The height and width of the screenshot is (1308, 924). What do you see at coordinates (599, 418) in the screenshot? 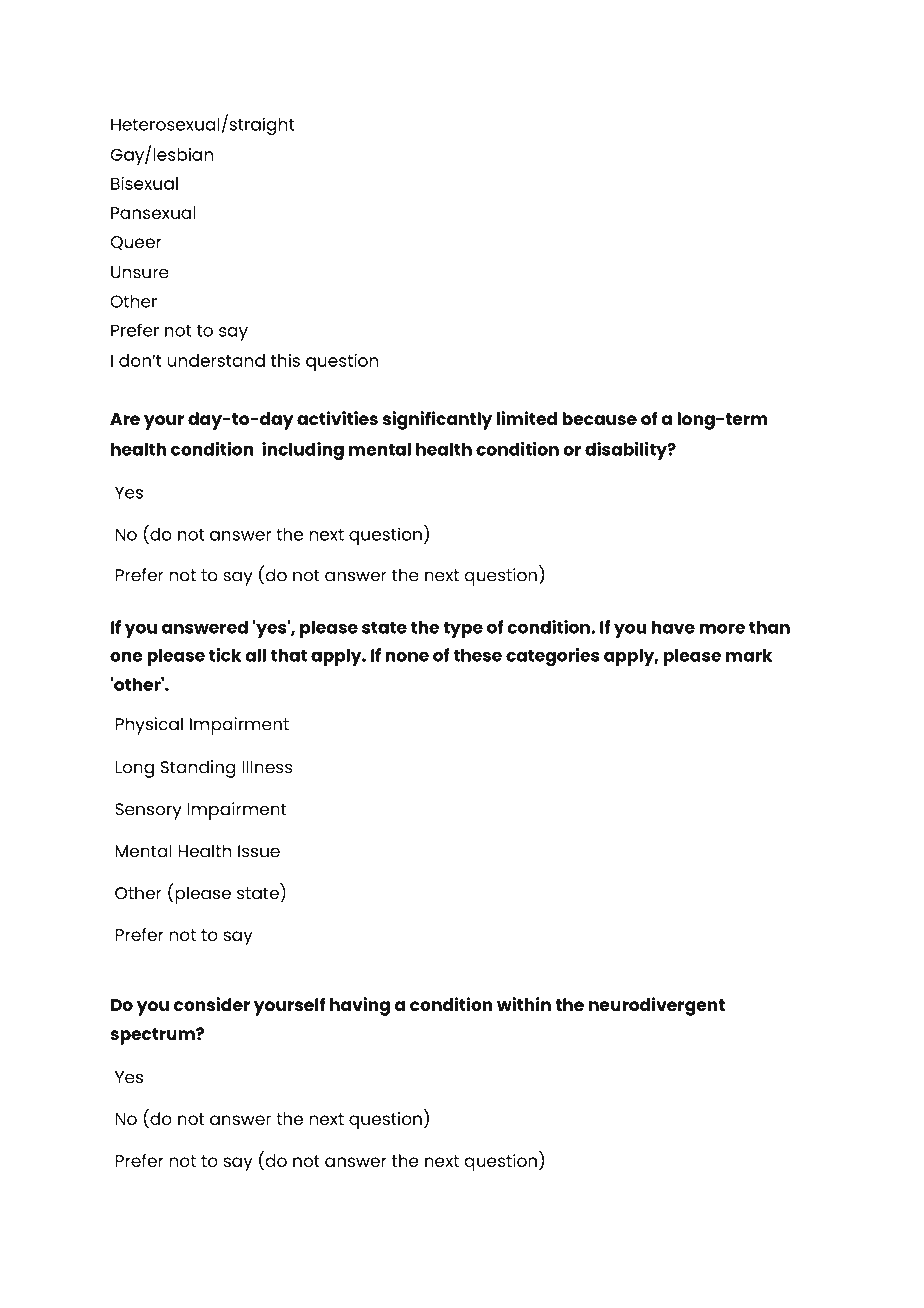
I see `because` at bounding box center [599, 418].
